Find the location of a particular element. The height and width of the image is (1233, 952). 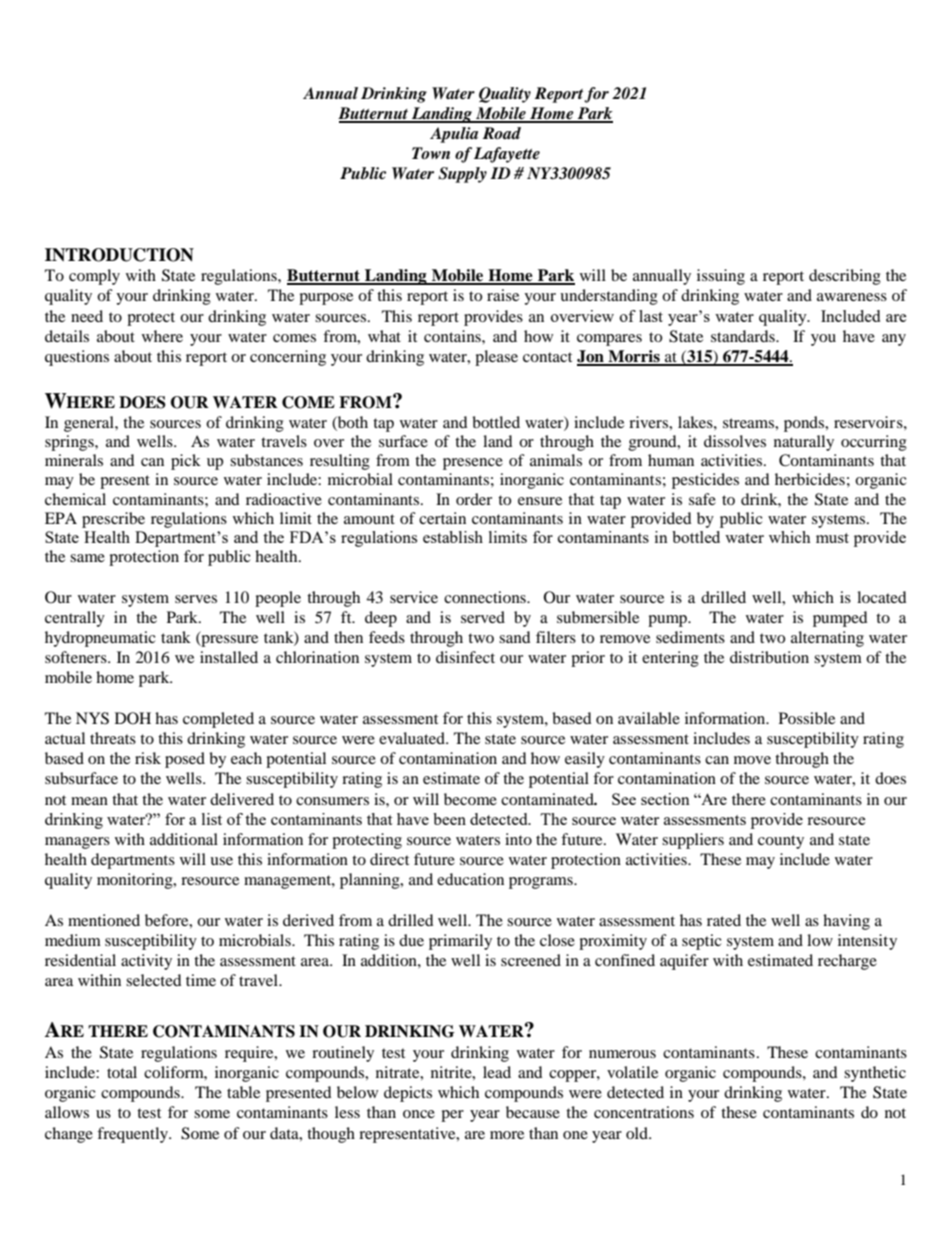

describing is located at coordinates (845, 277).
